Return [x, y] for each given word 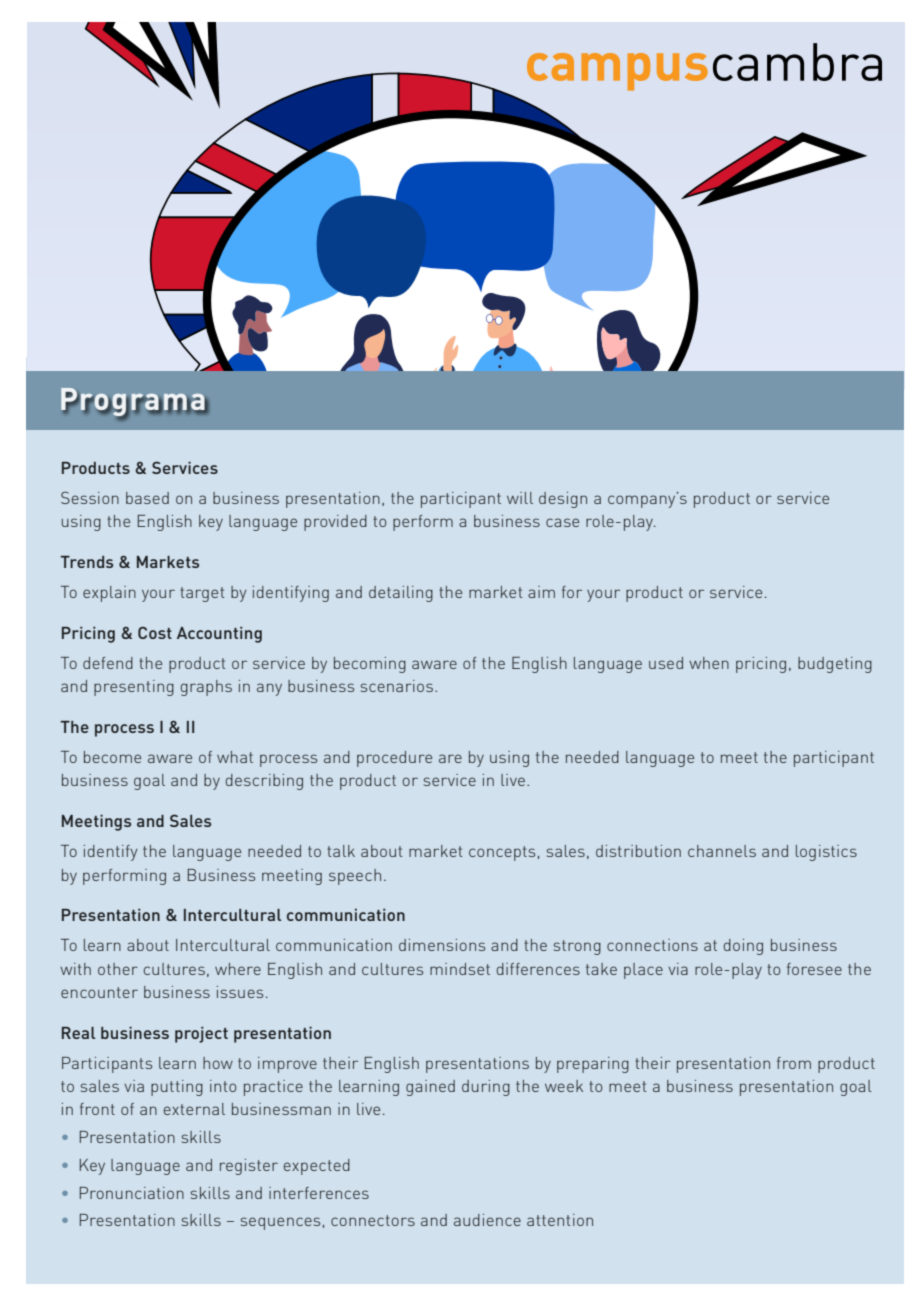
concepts [502, 853]
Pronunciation [132, 1193]
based [147, 498]
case [562, 522]
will [520, 498]
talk [341, 851]
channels [722, 851]
